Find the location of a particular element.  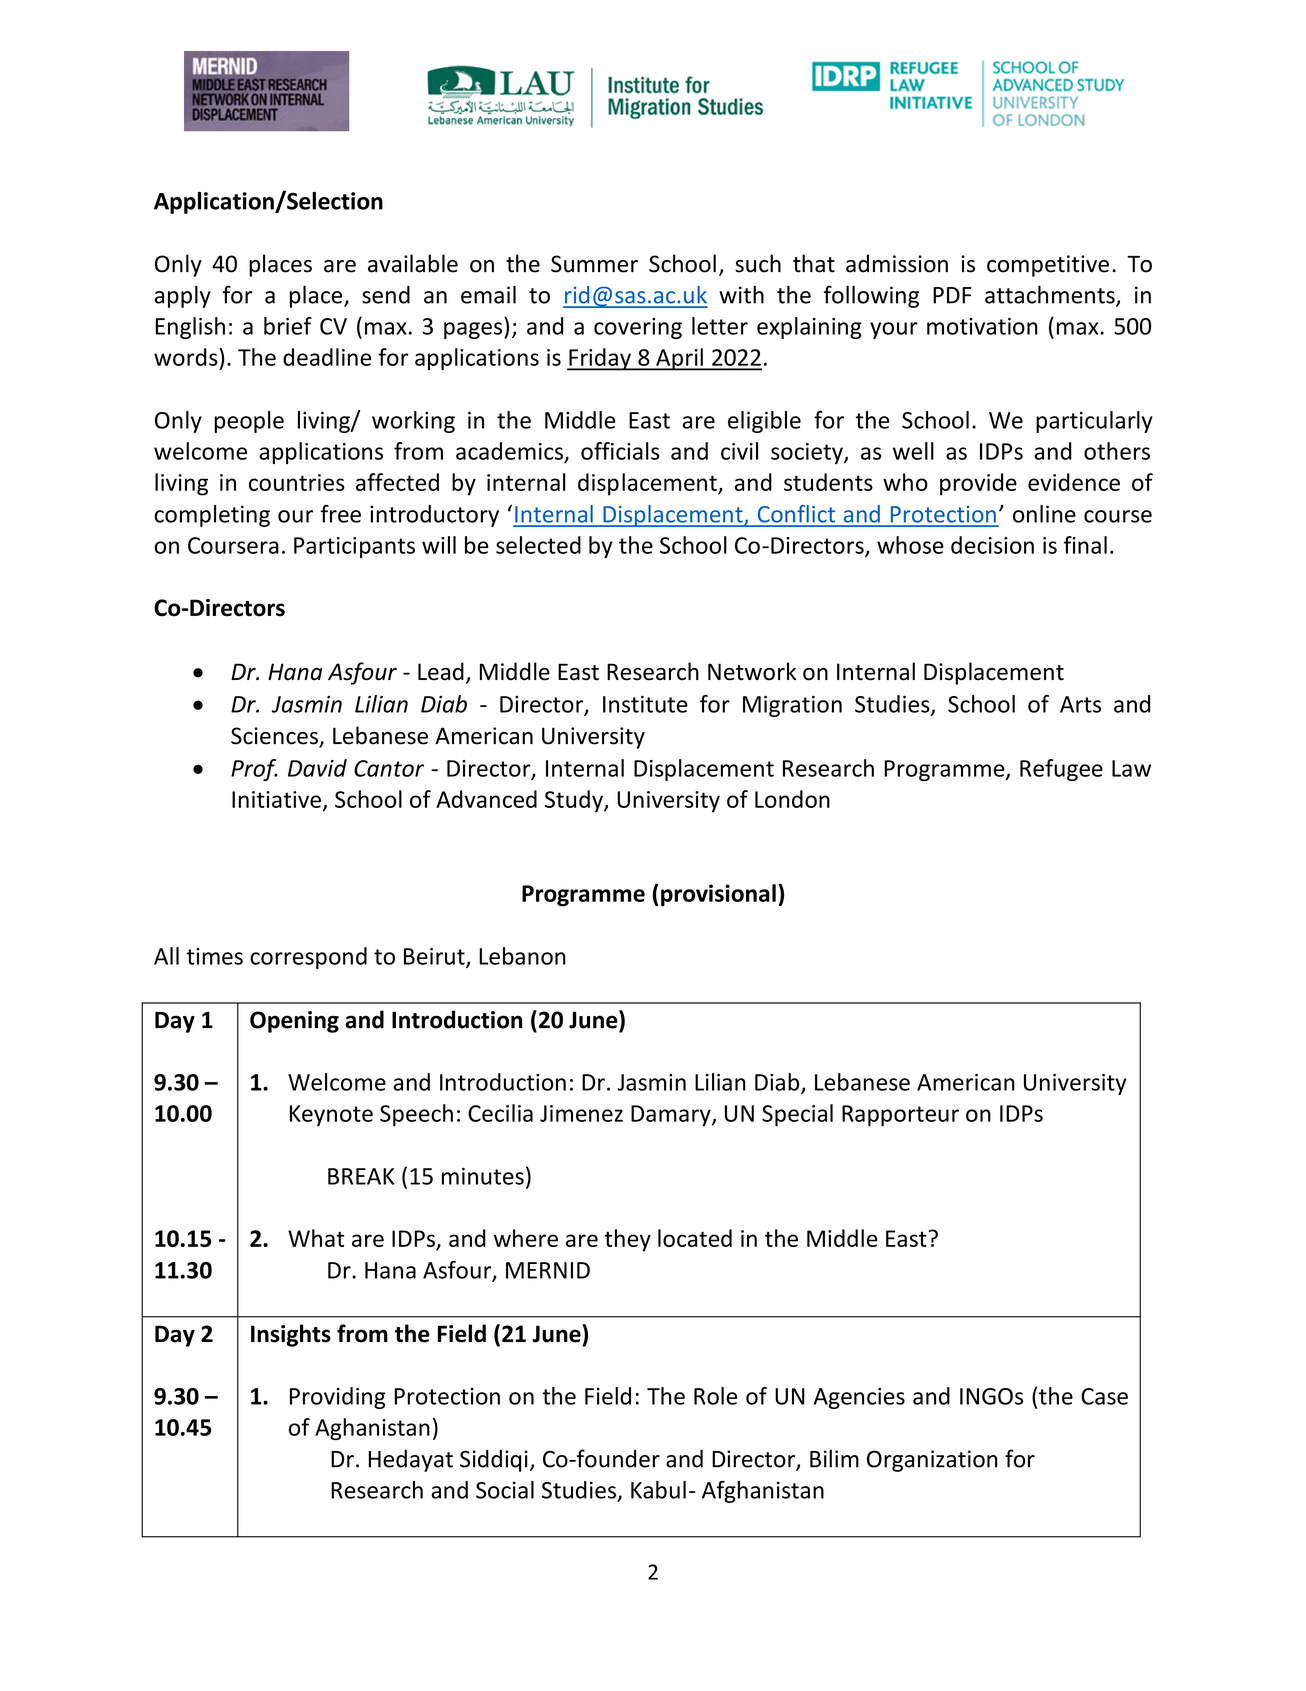

provisional is located at coordinates (718, 895).
